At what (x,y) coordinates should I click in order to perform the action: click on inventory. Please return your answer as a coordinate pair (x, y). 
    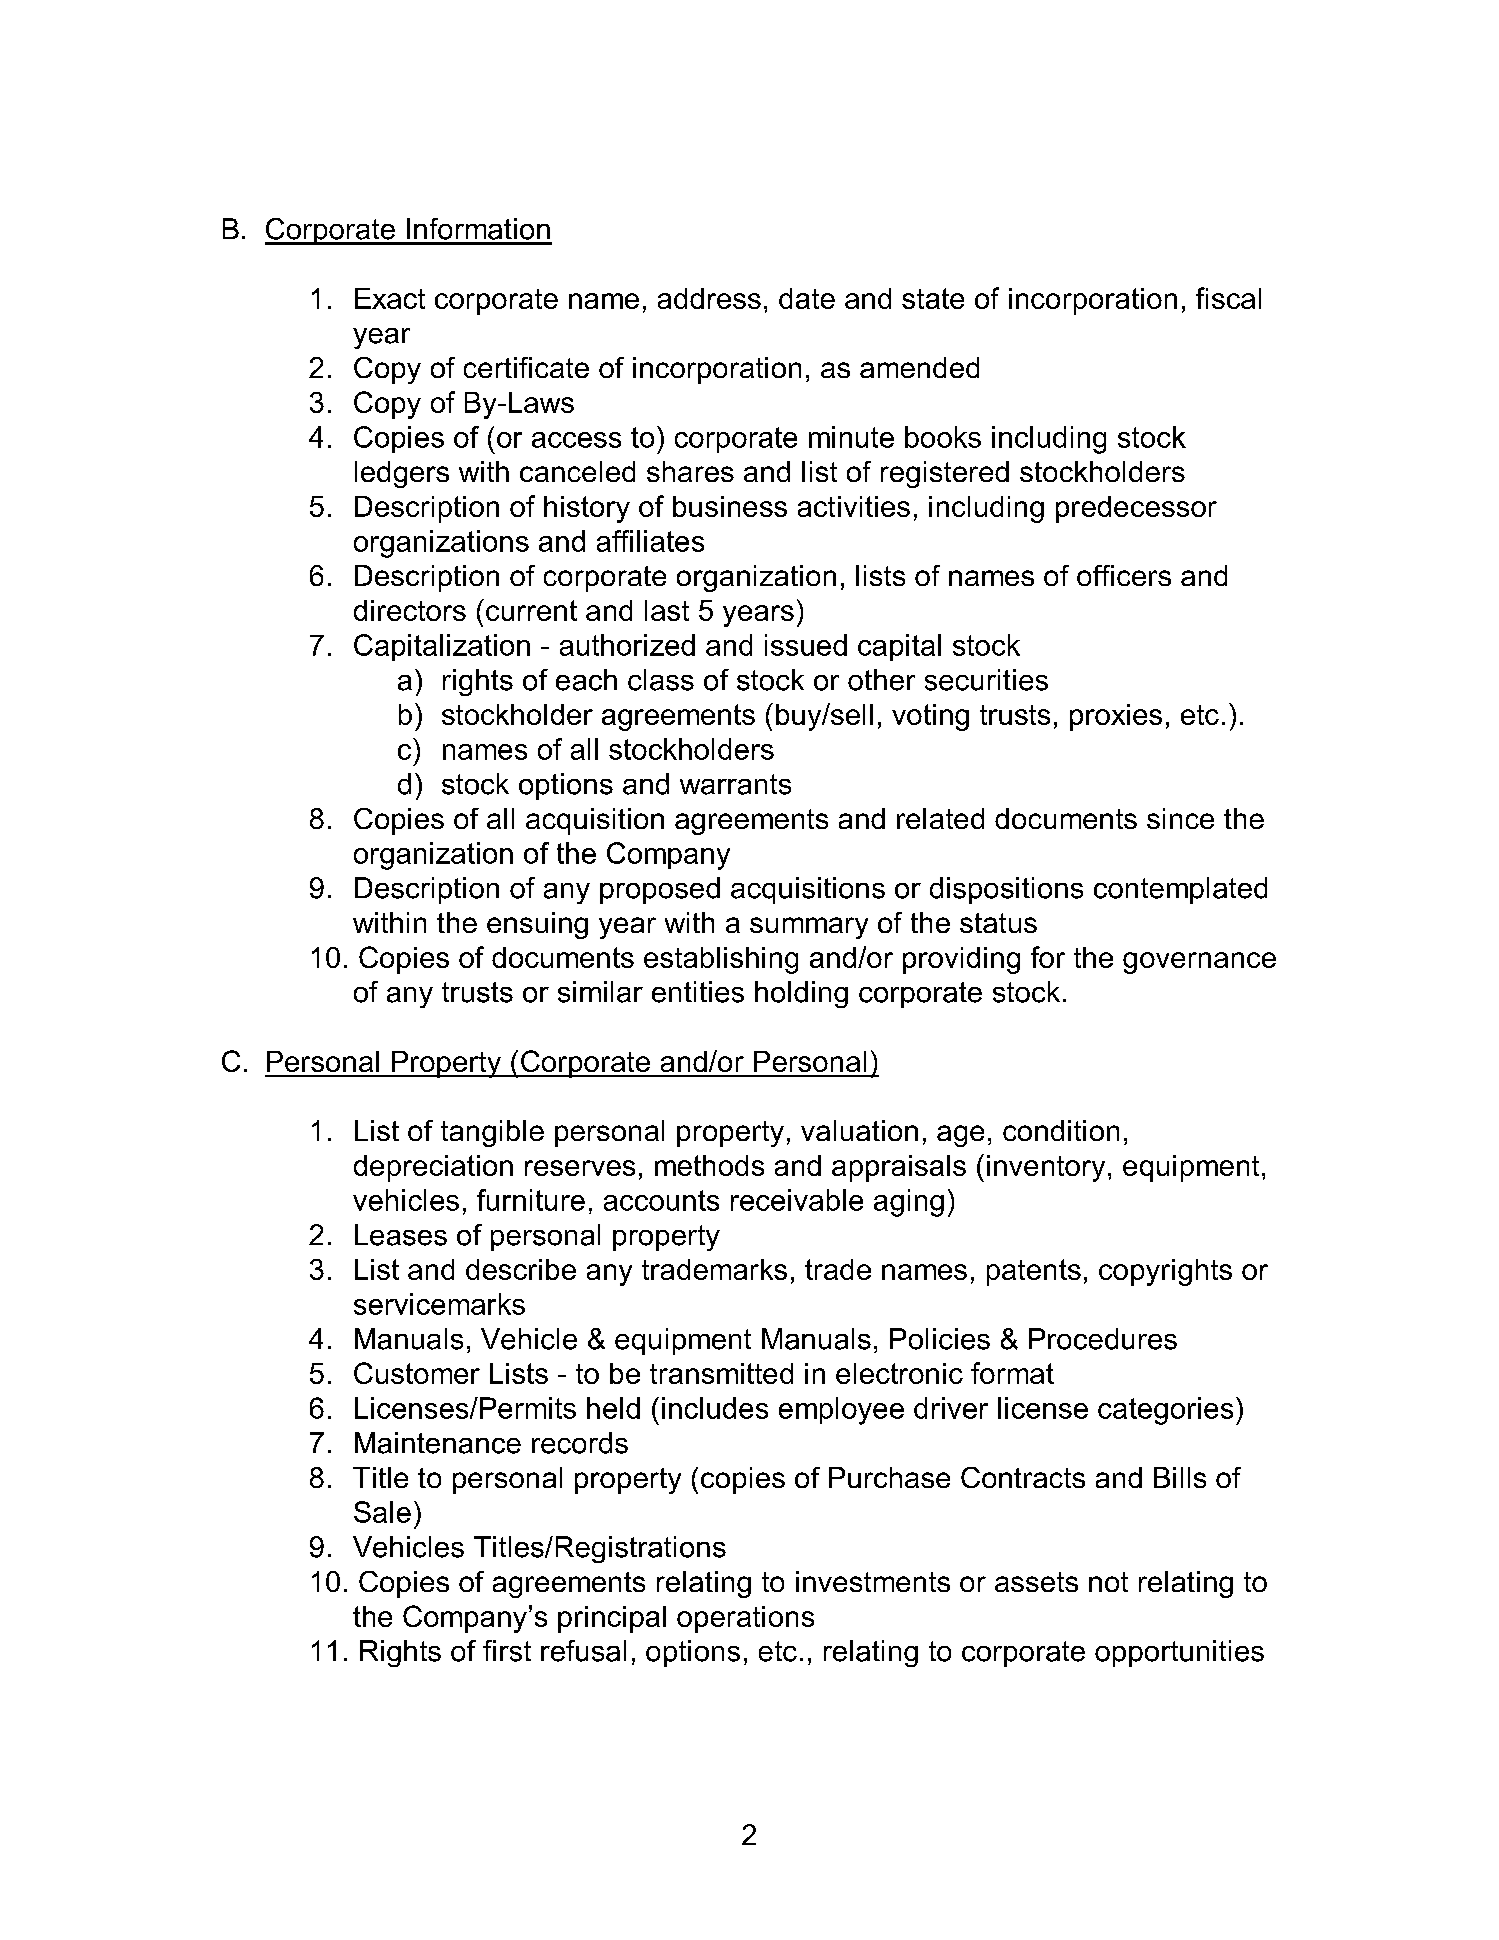
    Looking at the image, I should click on (1046, 1168).
